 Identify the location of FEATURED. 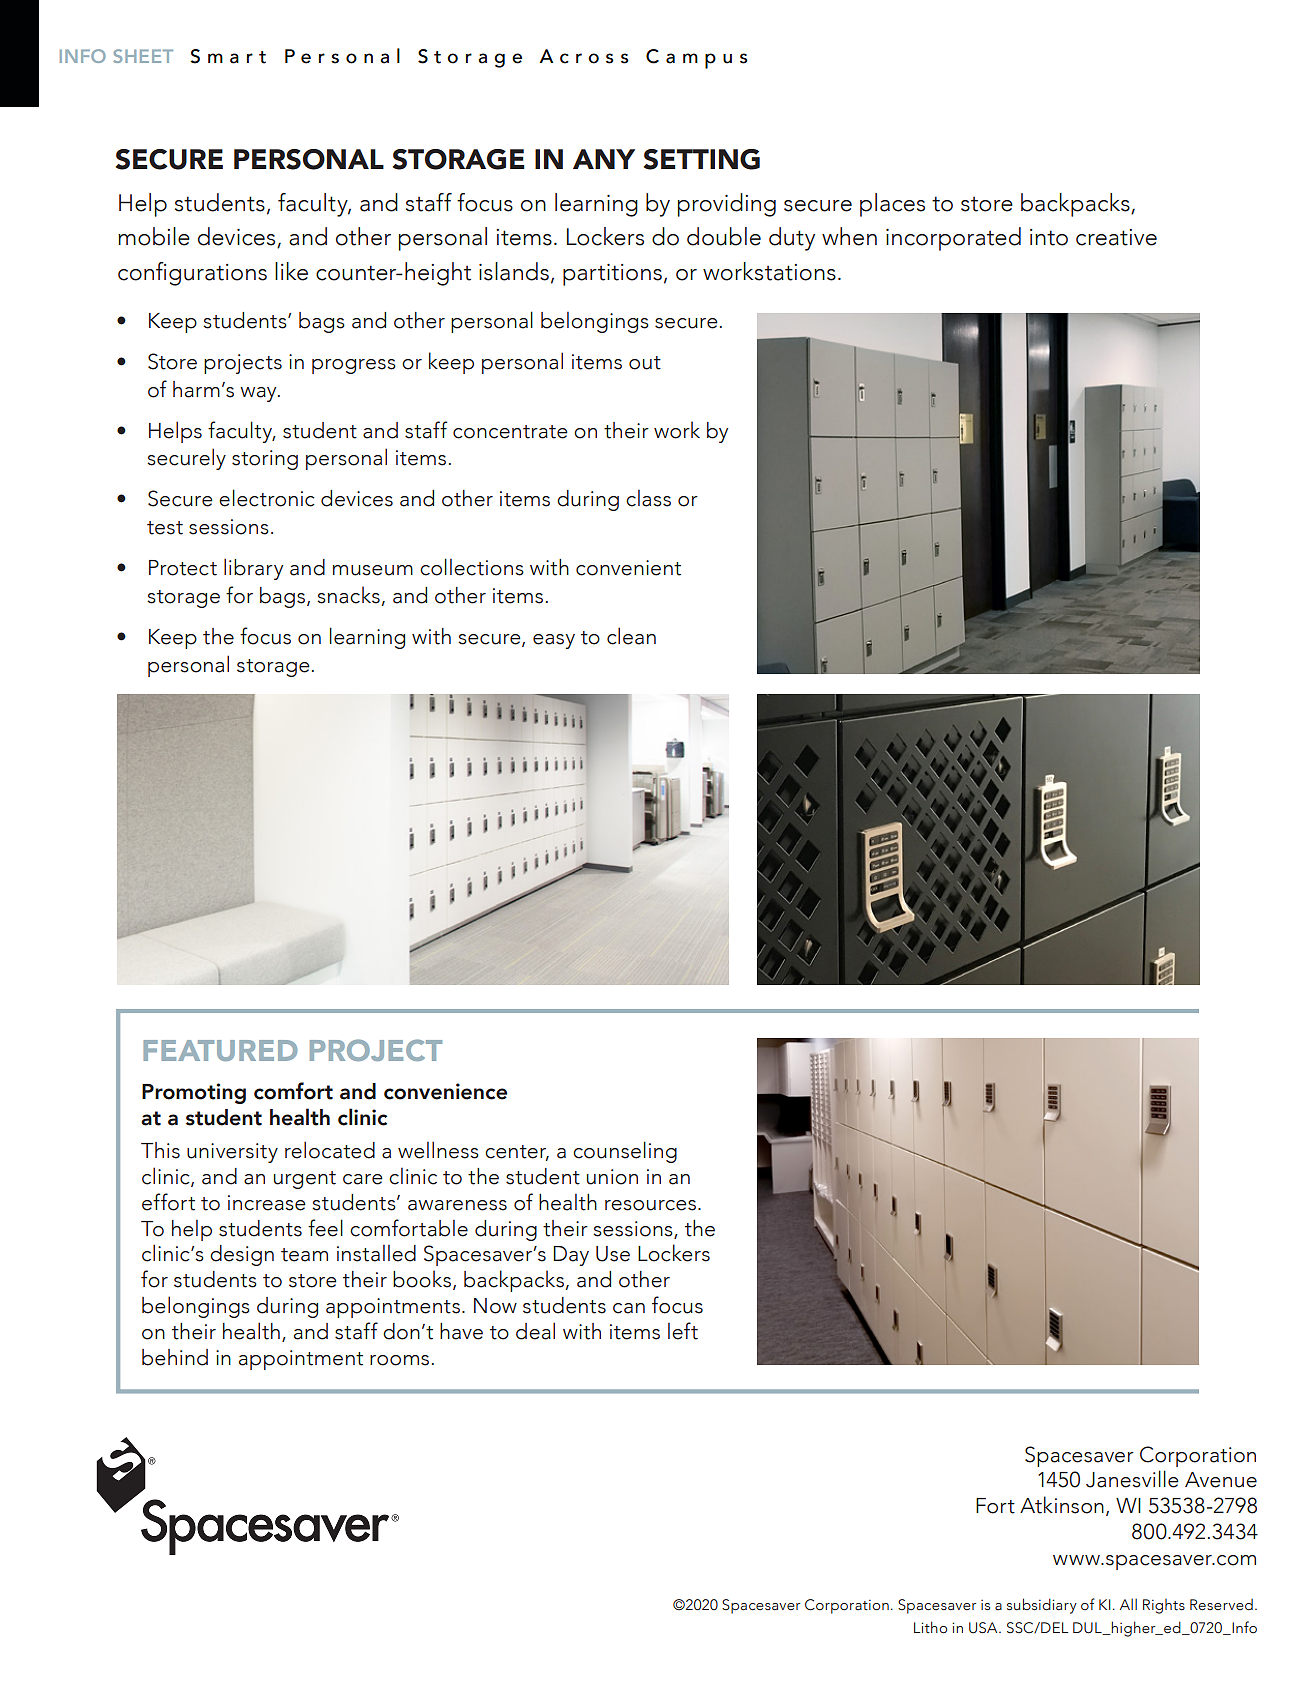
(220, 1050).
